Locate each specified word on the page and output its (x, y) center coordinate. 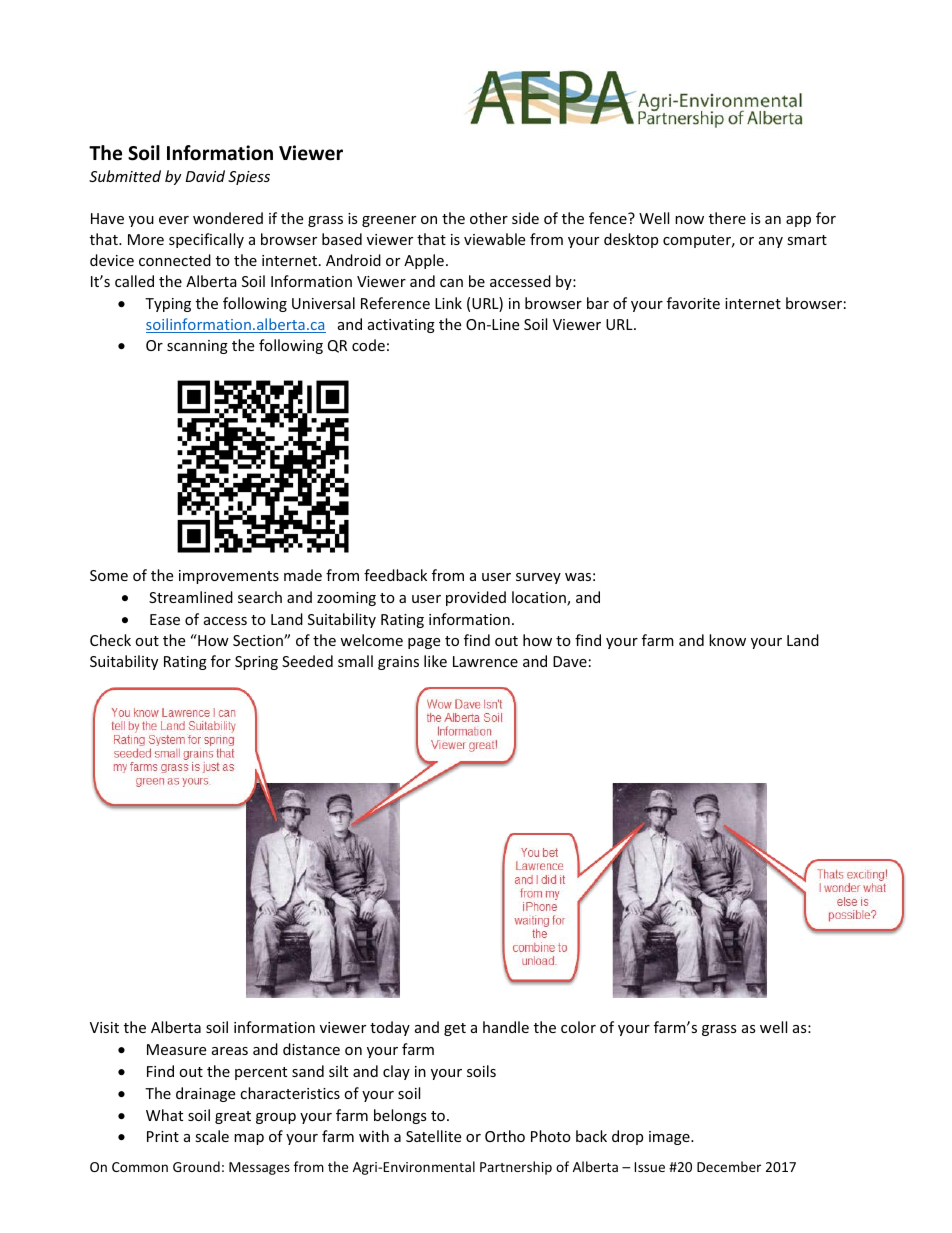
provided (476, 598)
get (455, 1029)
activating (401, 326)
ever (174, 220)
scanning (197, 347)
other (489, 218)
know (727, 640)
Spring (256, 663)
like (435, 661)
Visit (104, 1027)
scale (212, 1136)
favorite (693, 303)
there (727, 218)
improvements (229, 577)
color (578, 1027)
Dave (570, 661)
